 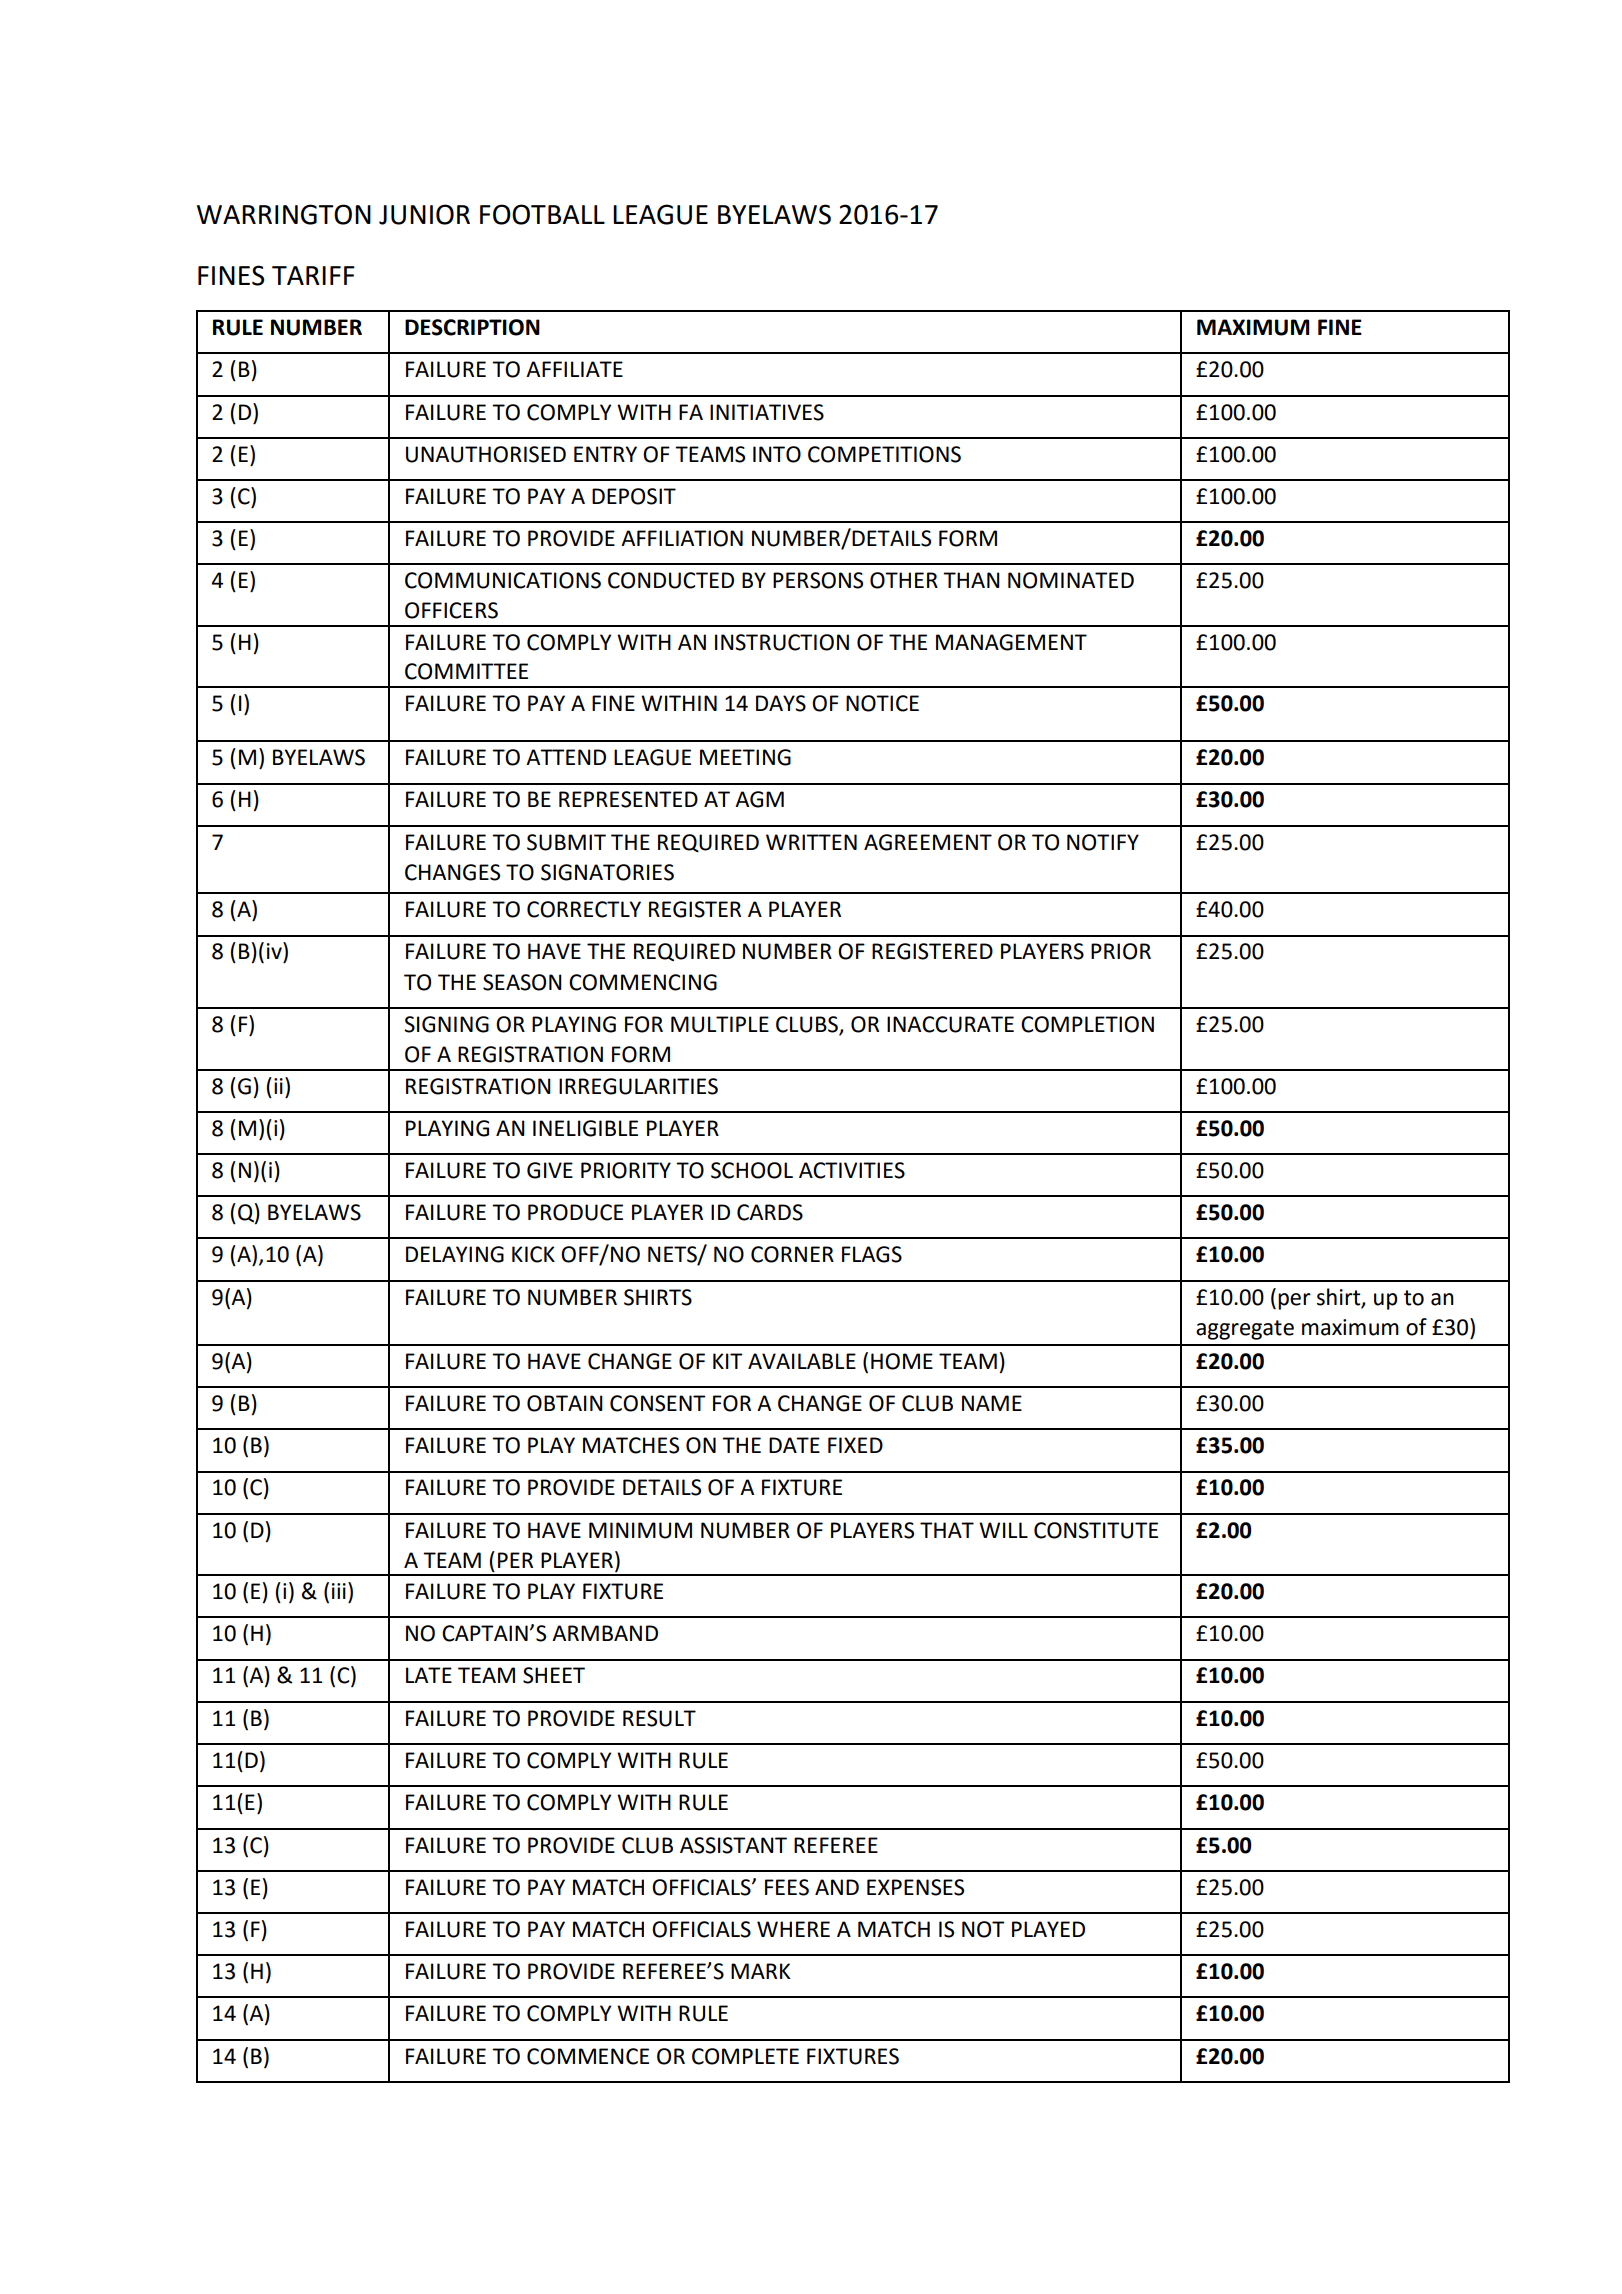 What do you see at coordinates (811, 842) in the screenshot?
I see `WRITTEN` at bounding box center [811, 842].
